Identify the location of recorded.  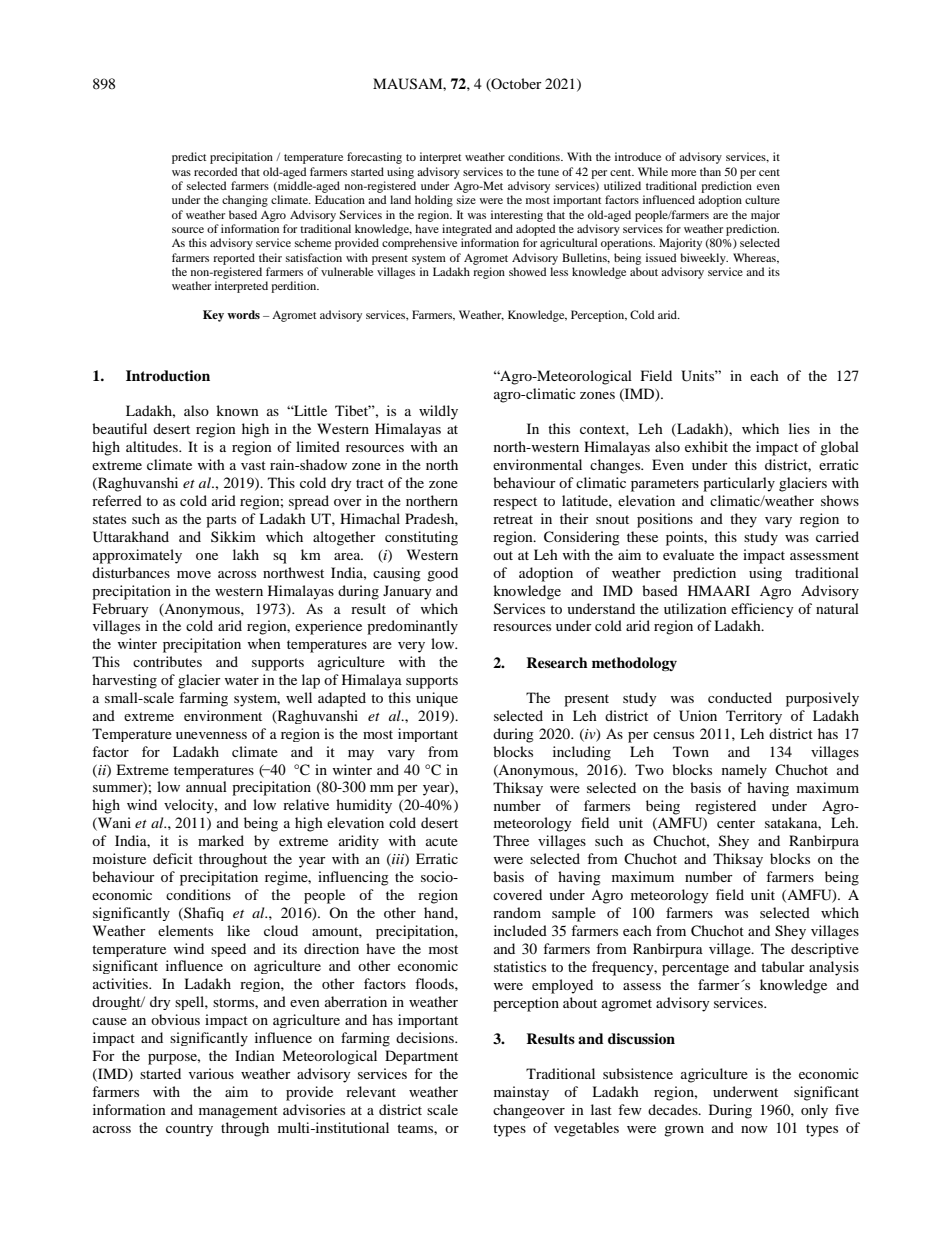
(216, 171).
